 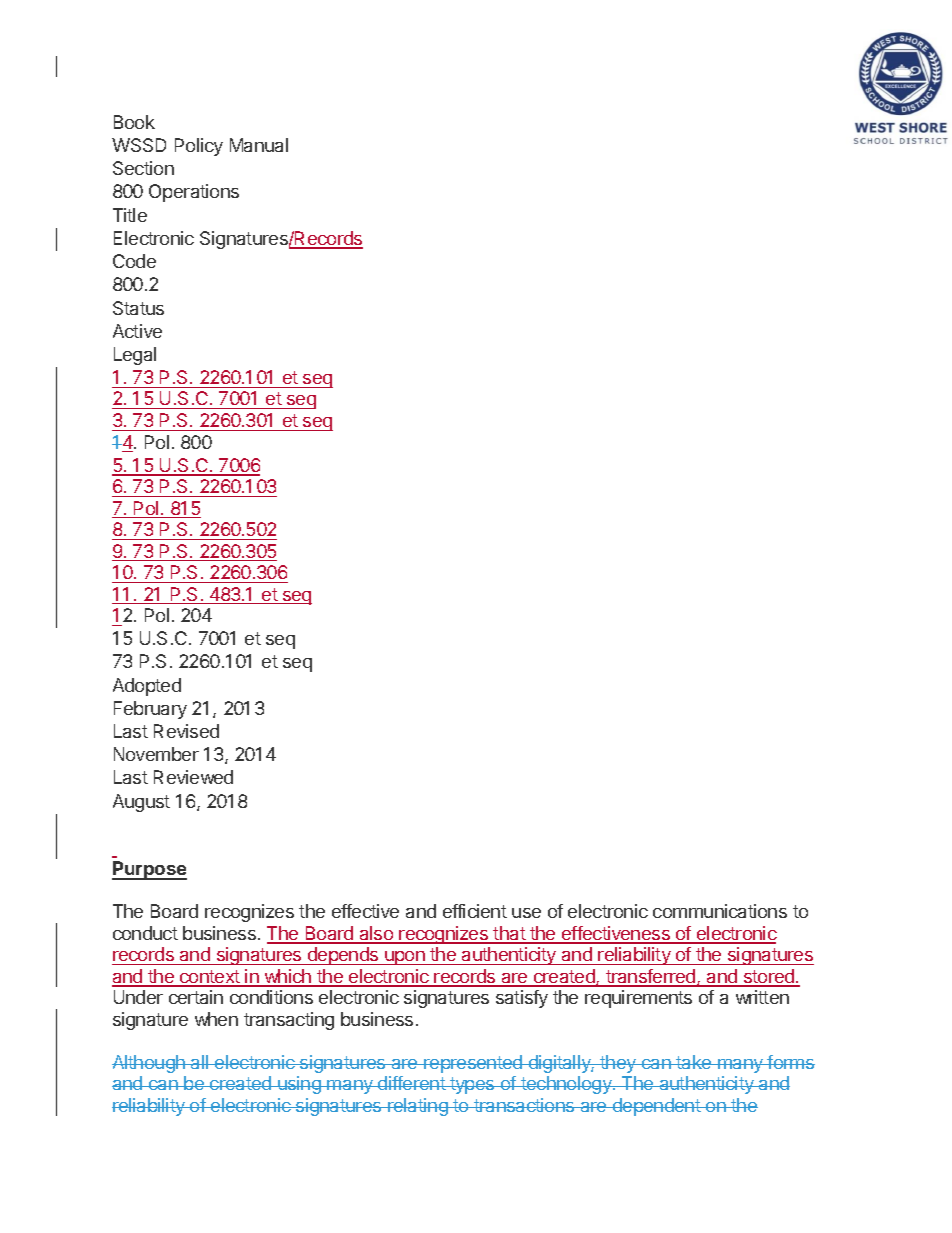 What do you see at coordinates (475, 911) in the screenshot?
I see `efficient` at bounding box center [475, 911].
